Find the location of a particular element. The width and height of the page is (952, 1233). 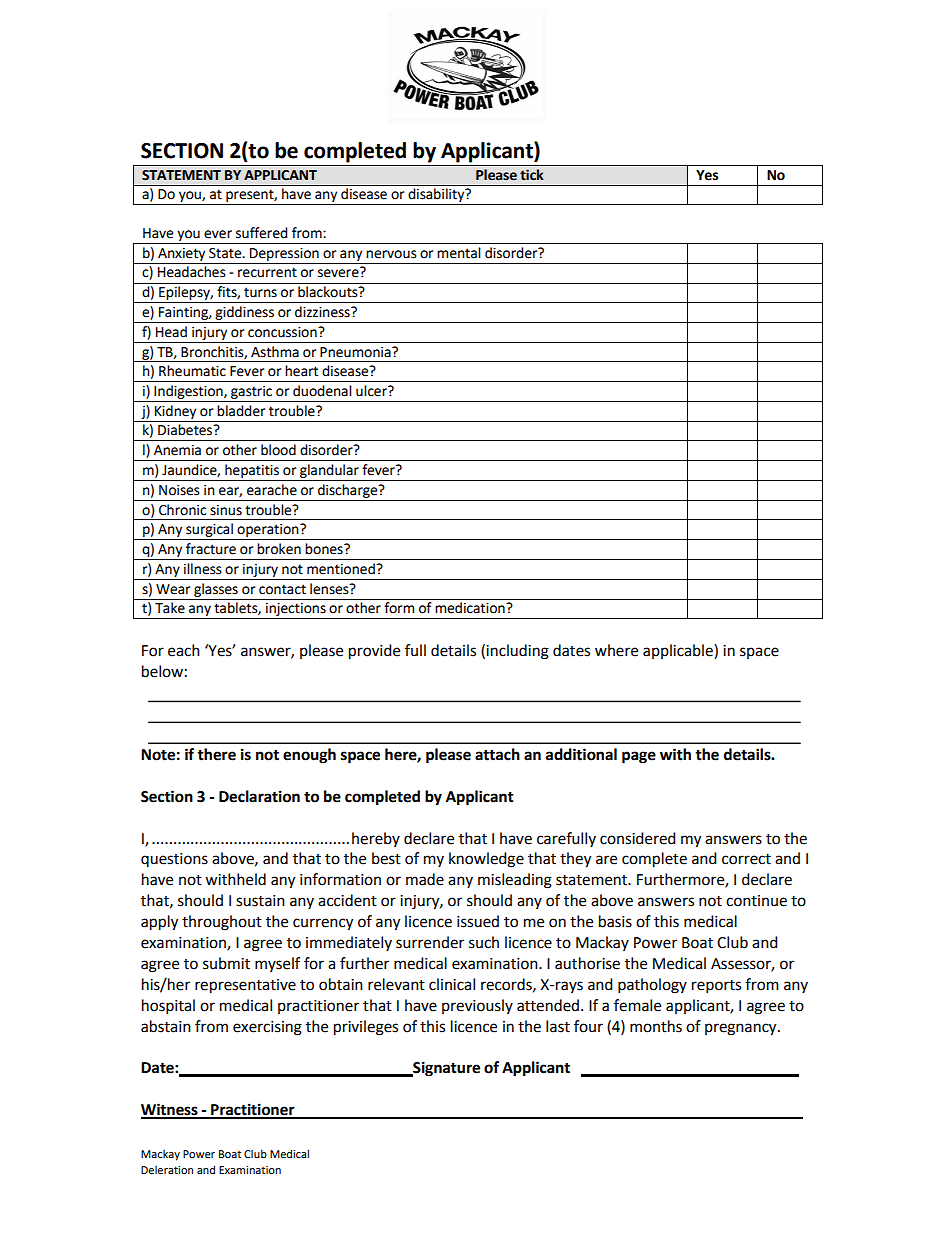

months is located at coordinates (656, 1026).
